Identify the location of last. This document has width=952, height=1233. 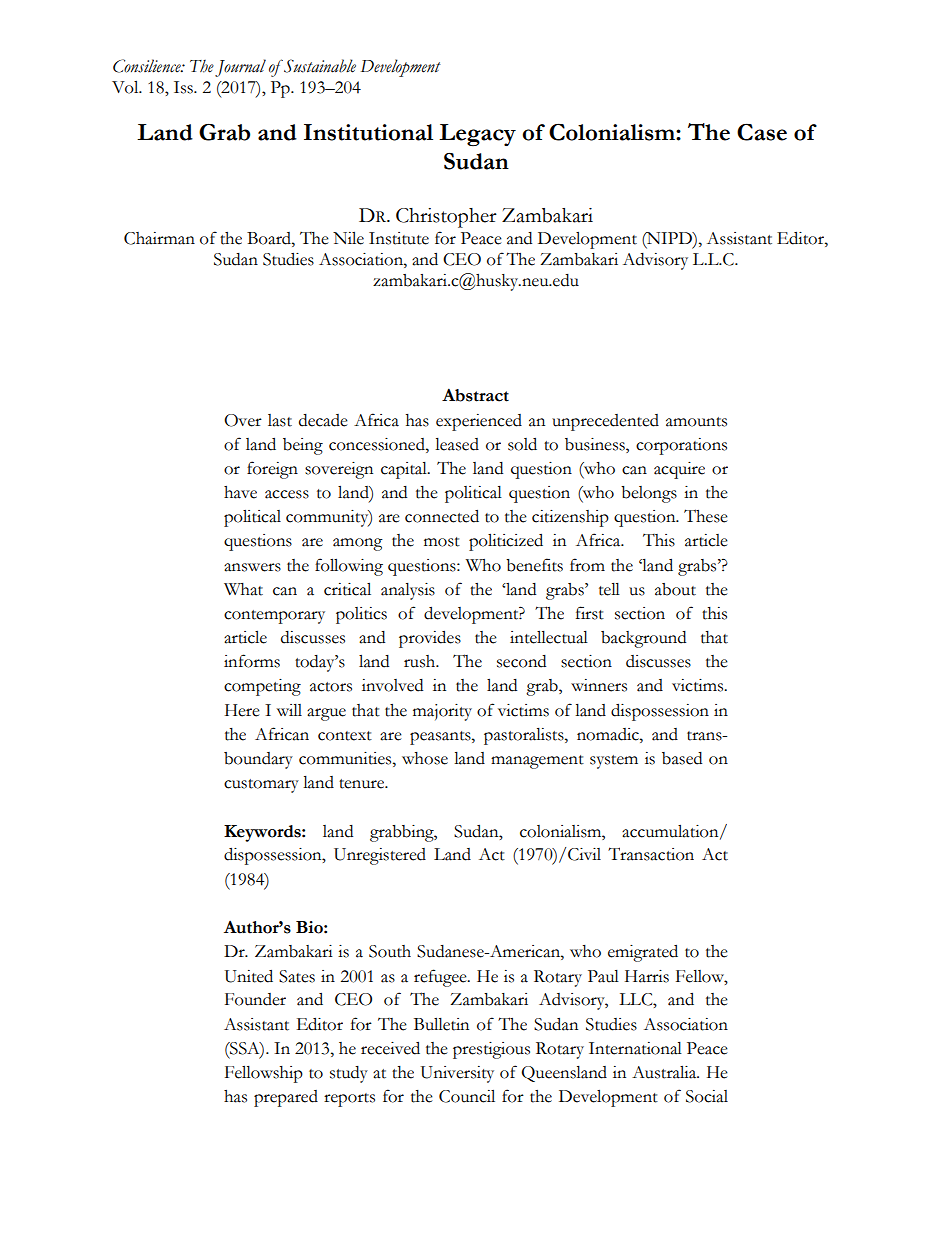
(280, 420).
